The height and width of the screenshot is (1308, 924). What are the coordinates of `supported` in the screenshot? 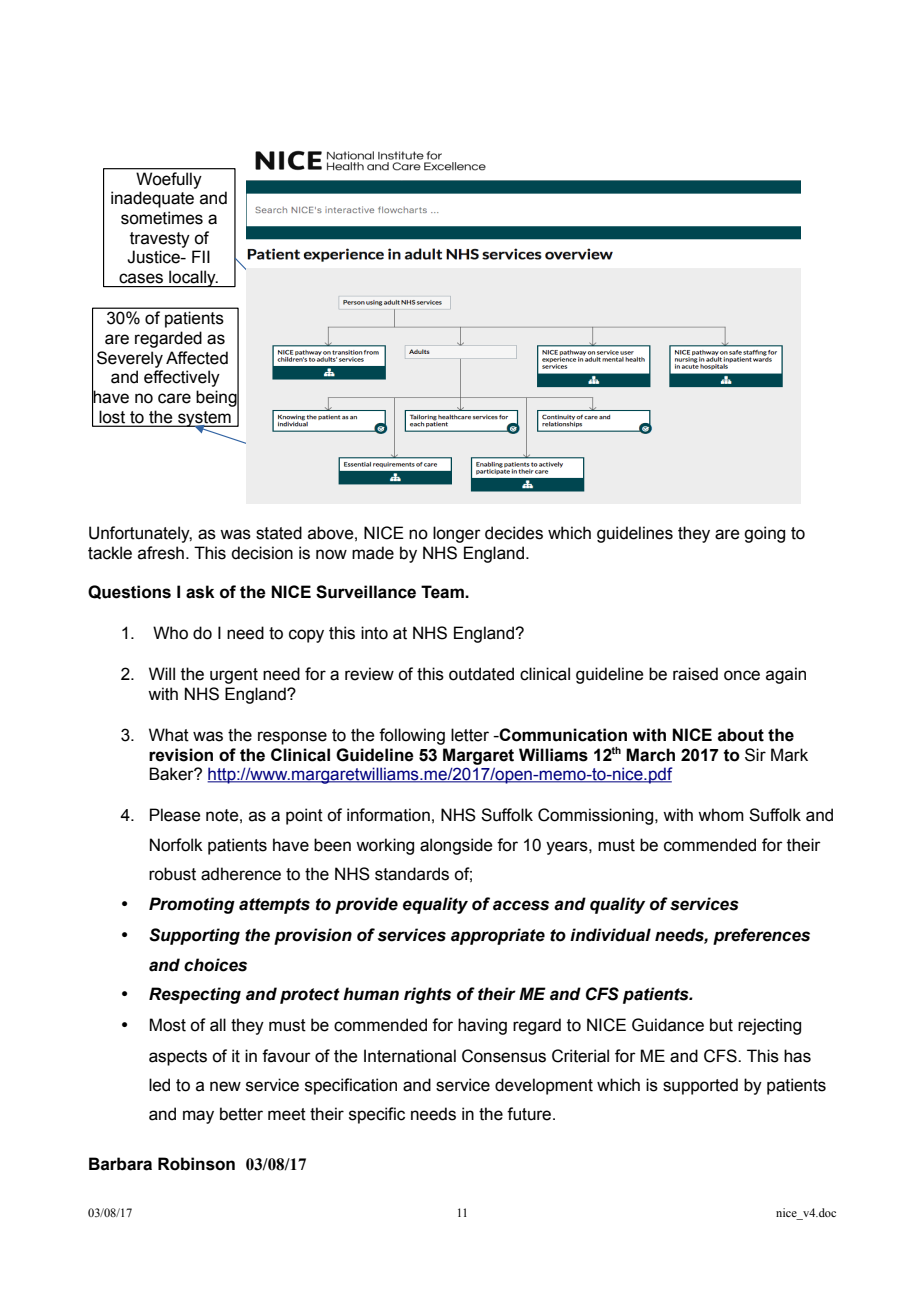 It's located at (700, 1086).
